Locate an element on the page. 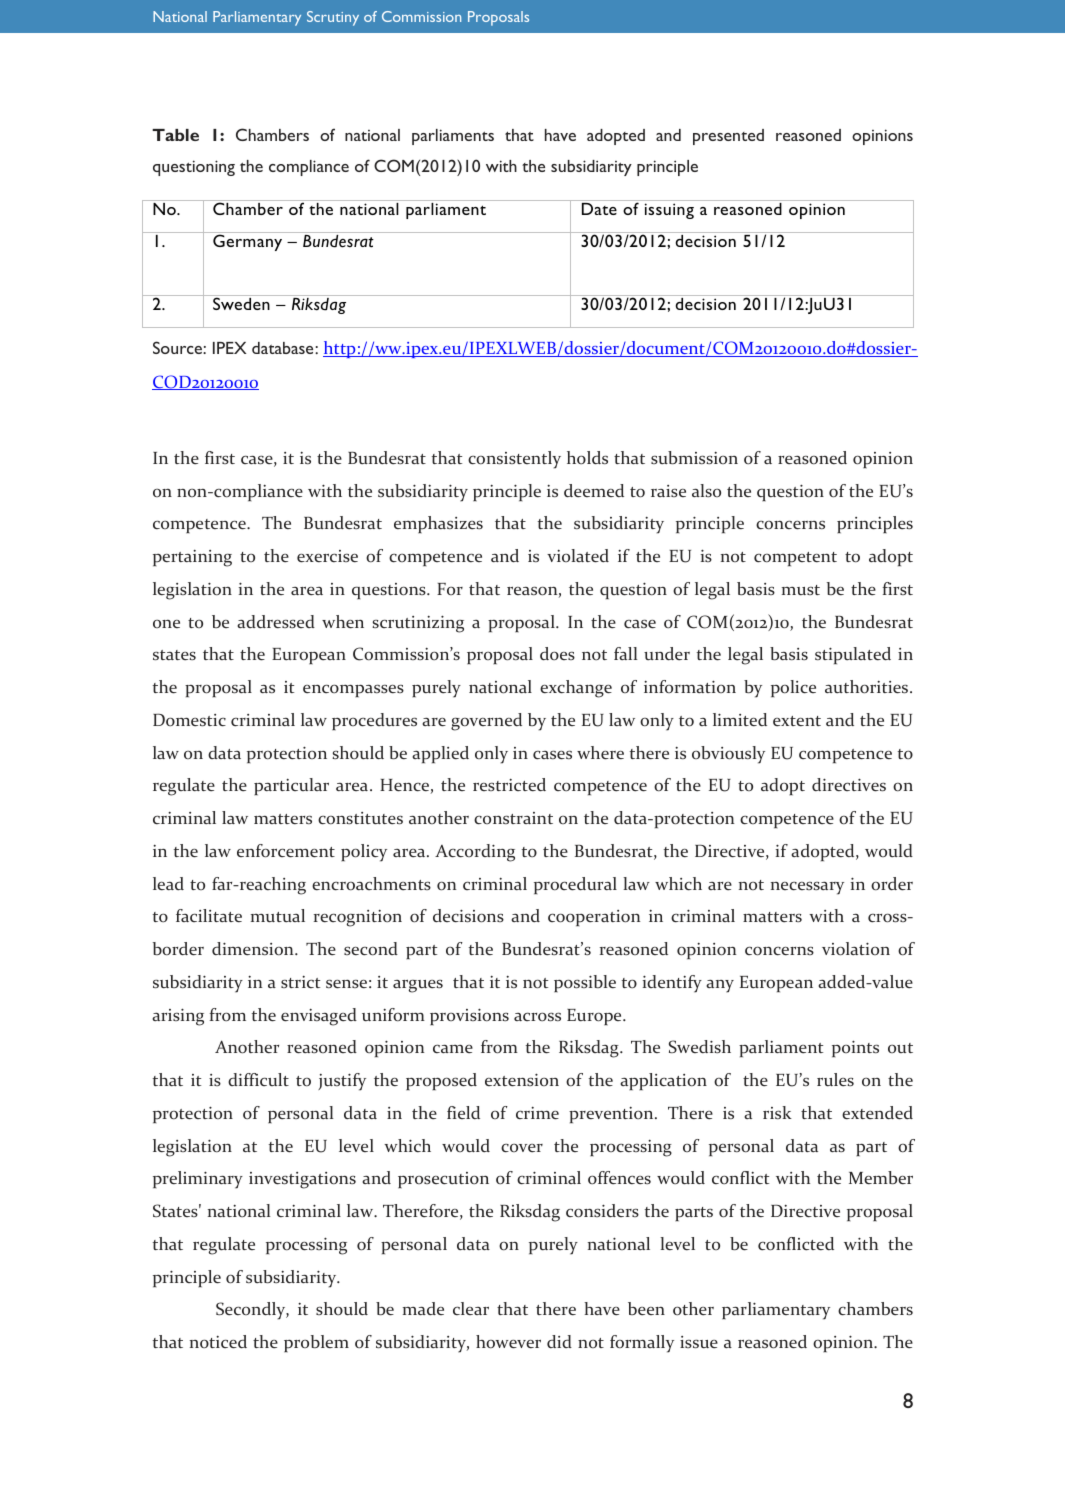  noticed is located at coordinates (218, 1342).
